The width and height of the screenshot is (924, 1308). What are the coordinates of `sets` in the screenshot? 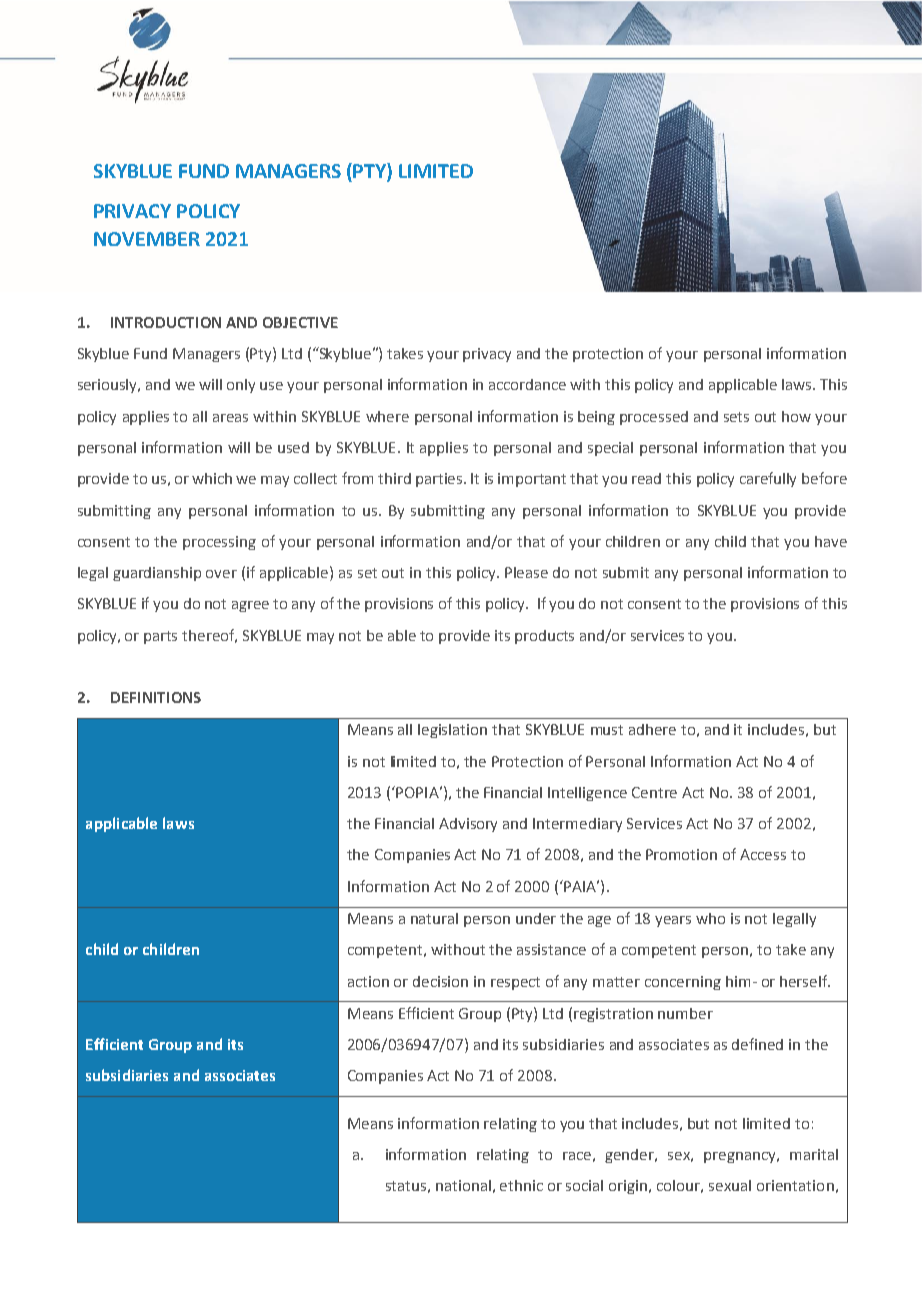 It's located at (736, 417).
